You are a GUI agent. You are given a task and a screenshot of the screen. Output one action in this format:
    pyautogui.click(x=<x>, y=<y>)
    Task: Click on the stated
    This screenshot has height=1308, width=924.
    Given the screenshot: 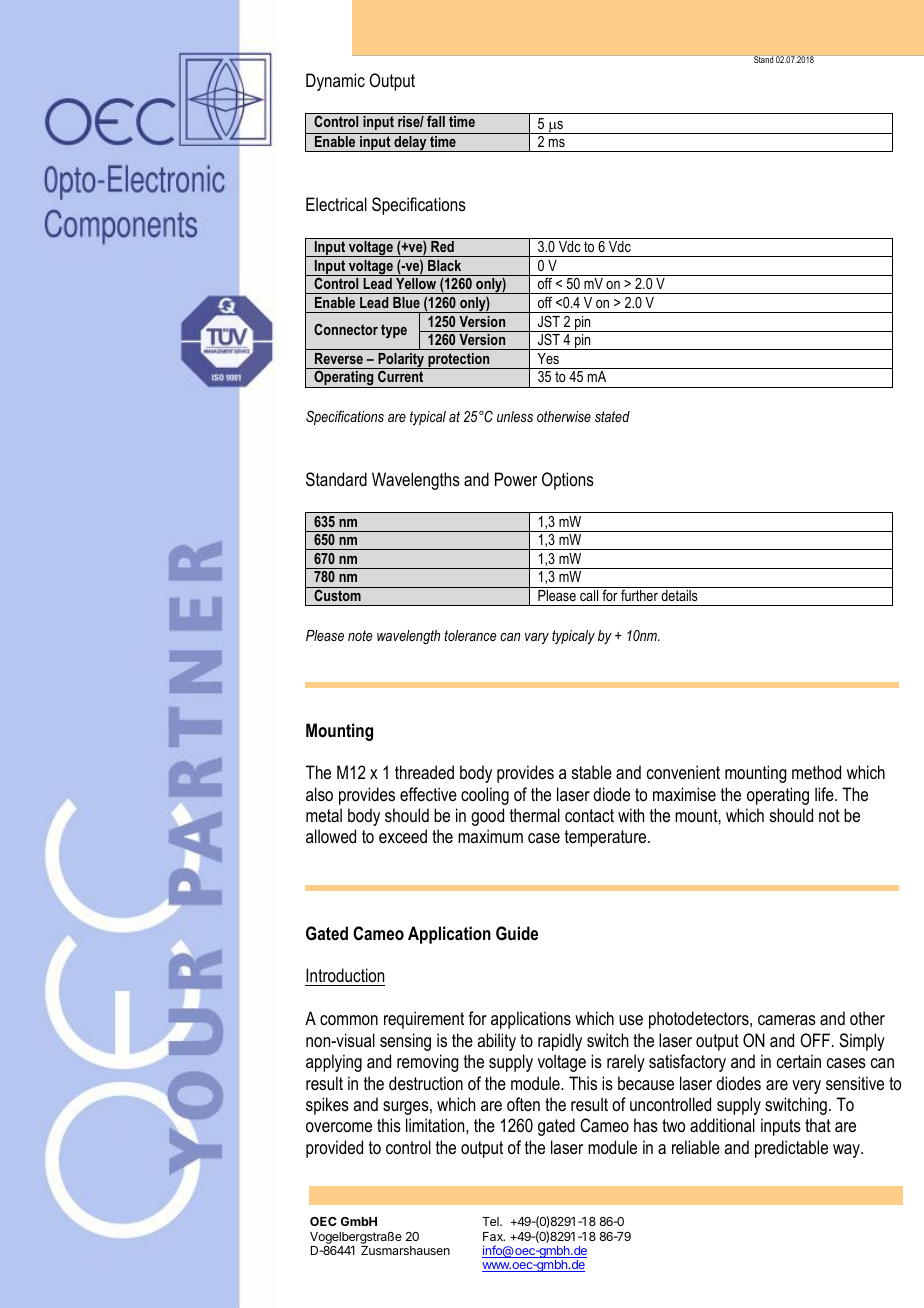 What is the action you would take?
    pyautogui.click(x=612, y=416)
